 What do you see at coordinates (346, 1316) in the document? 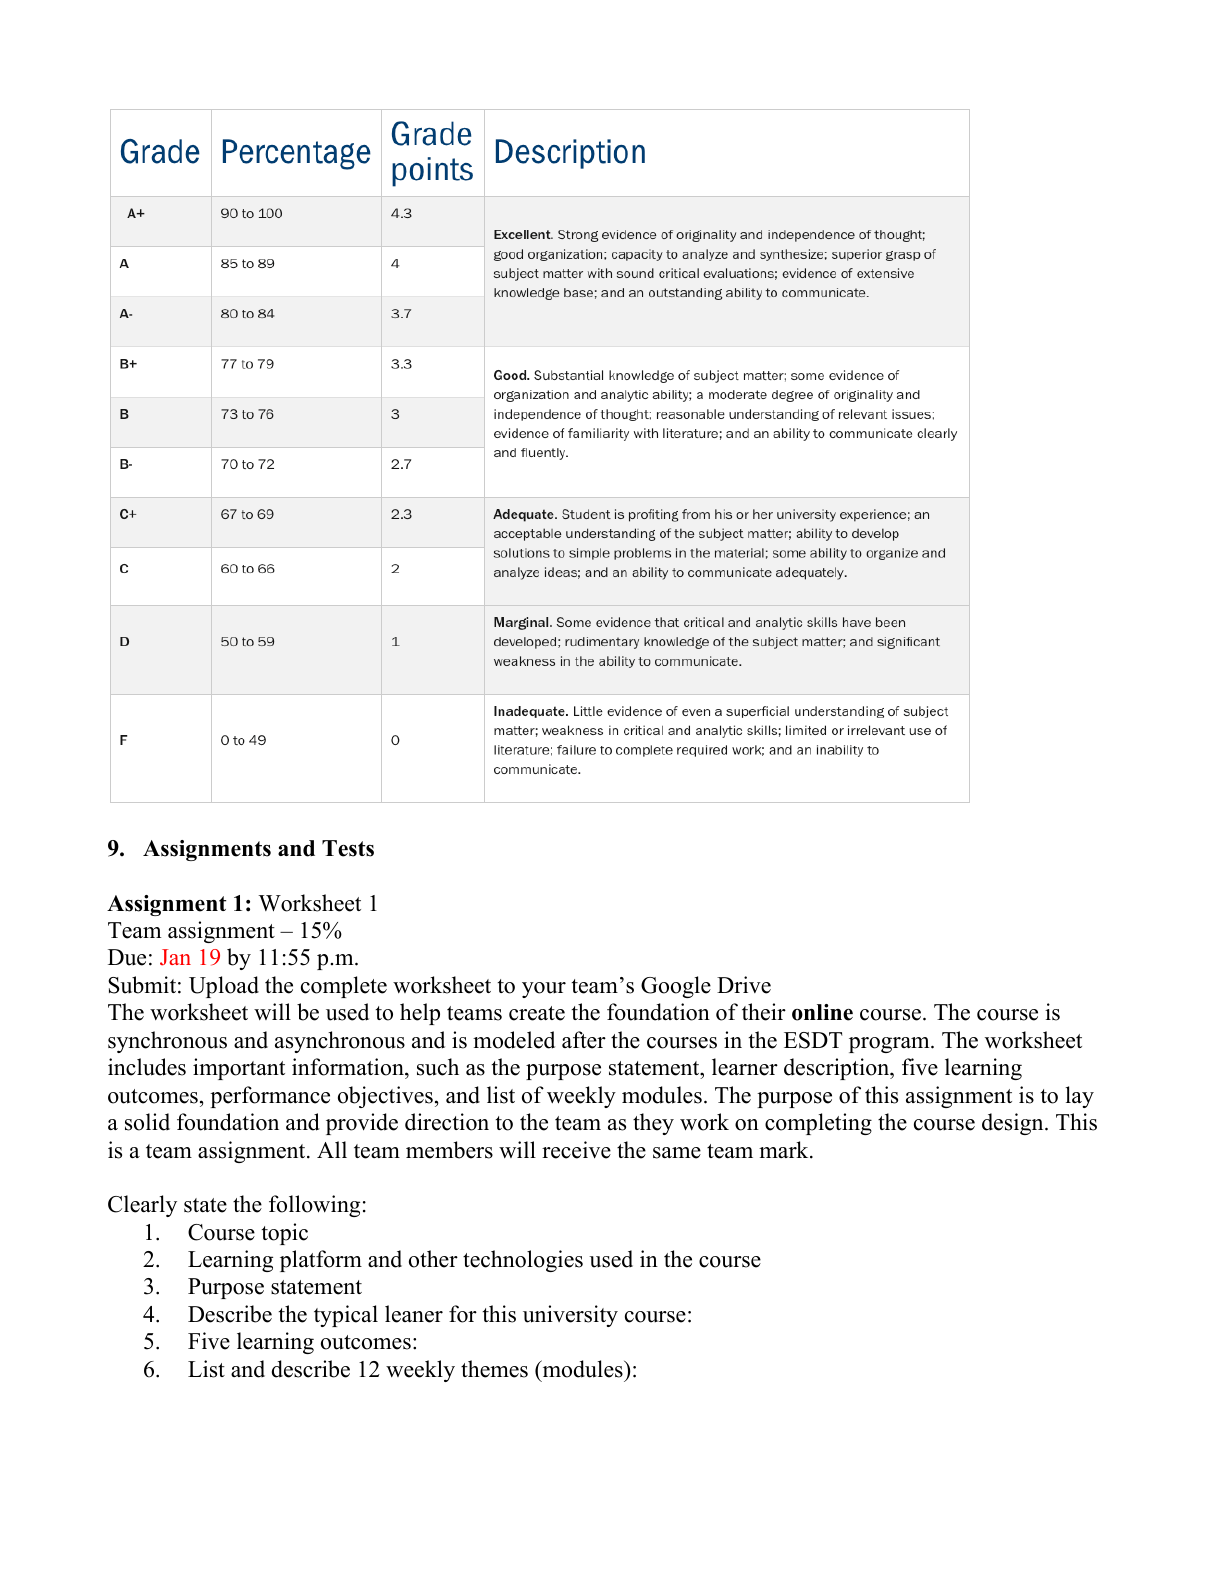
I see `typical` at bounding box center [346, 1316].
